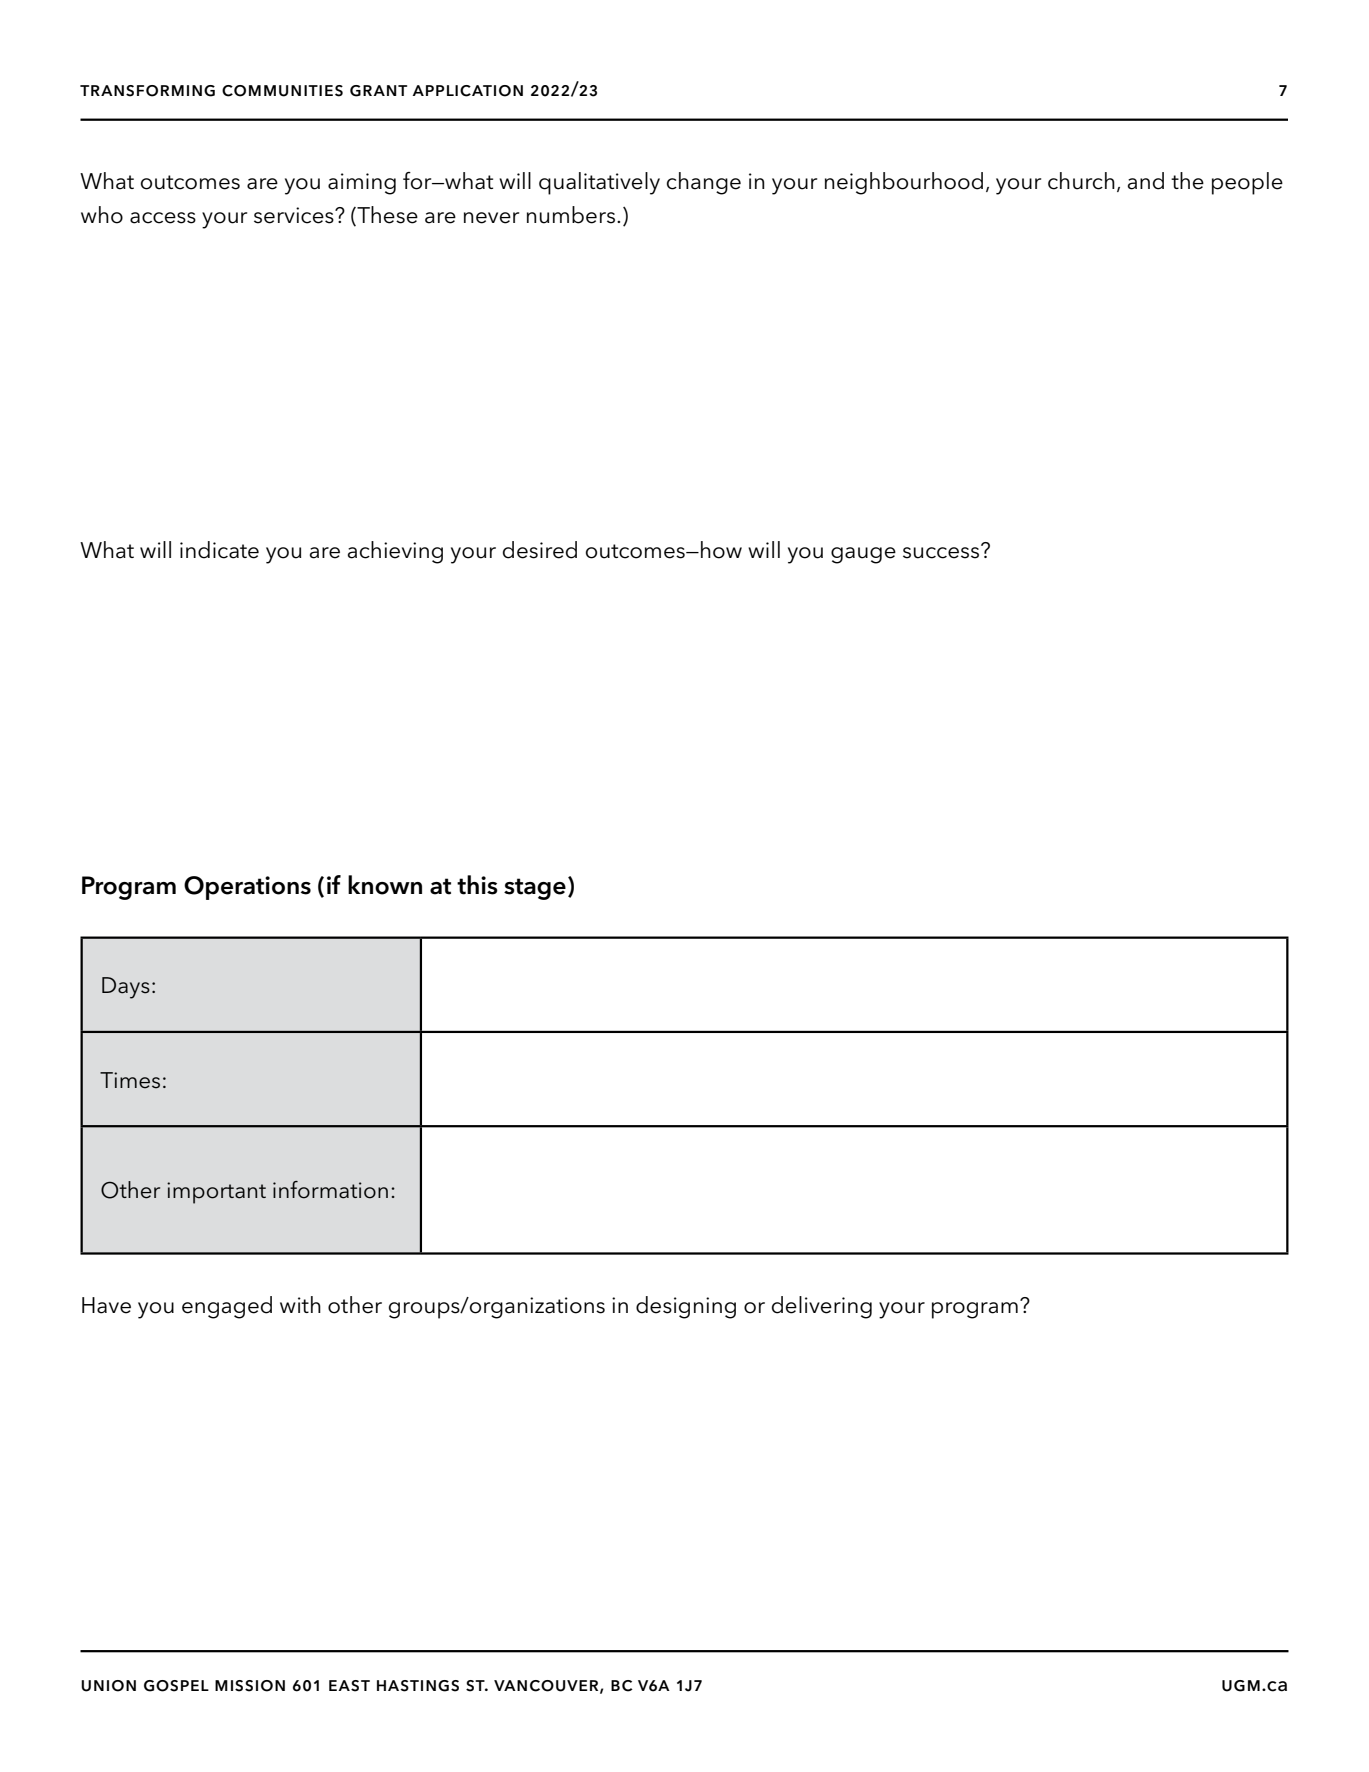 The image size is (1369, 1772). What do you see at coordinates (540, 550) in the screenshot?
I see `desired` at bounding box center [540, 550].
